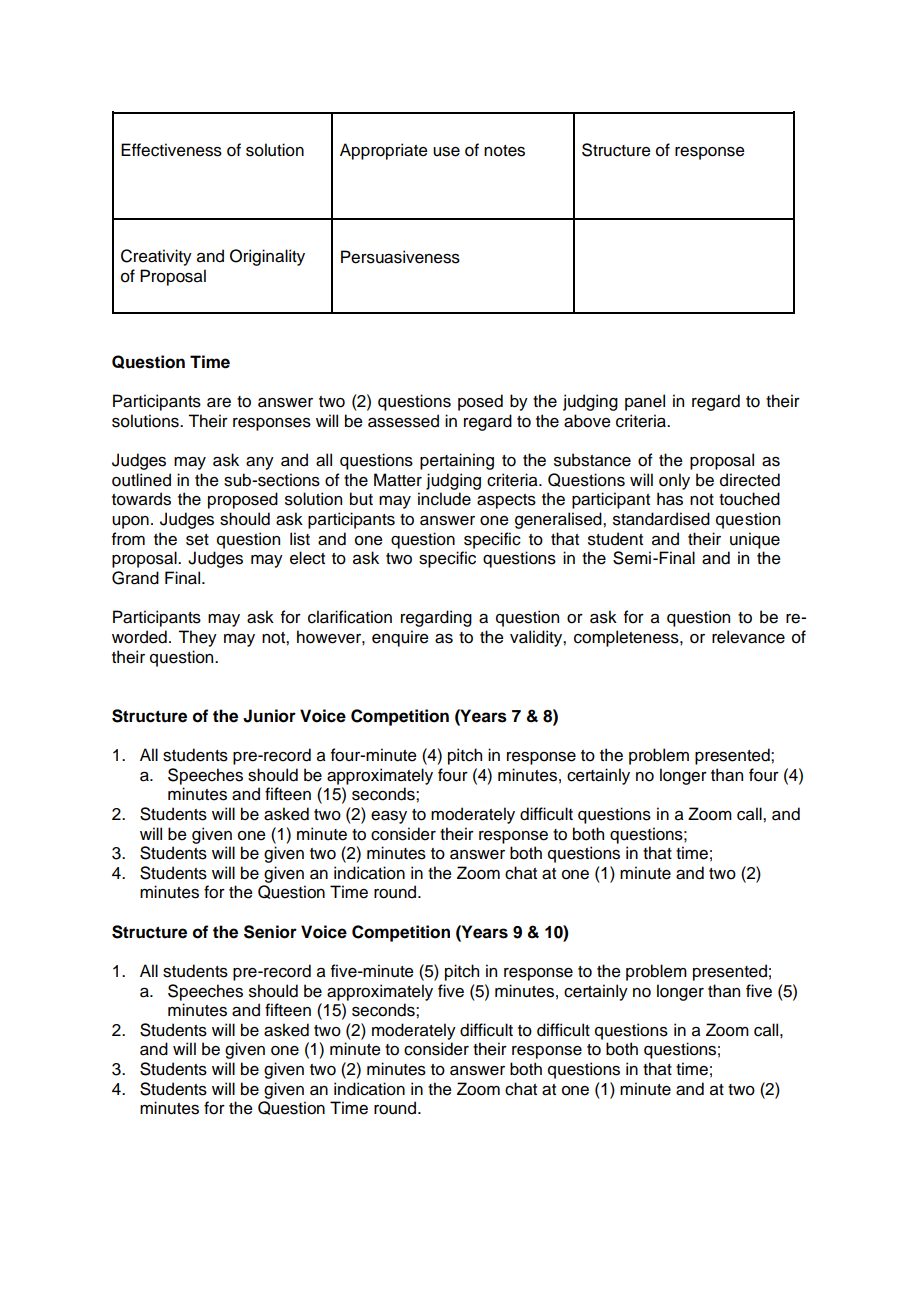 The image size is (924, 1307). What do you see at coordinates (270, 932) in the image?
I see `Senior` at bounding box center [270, 932].
